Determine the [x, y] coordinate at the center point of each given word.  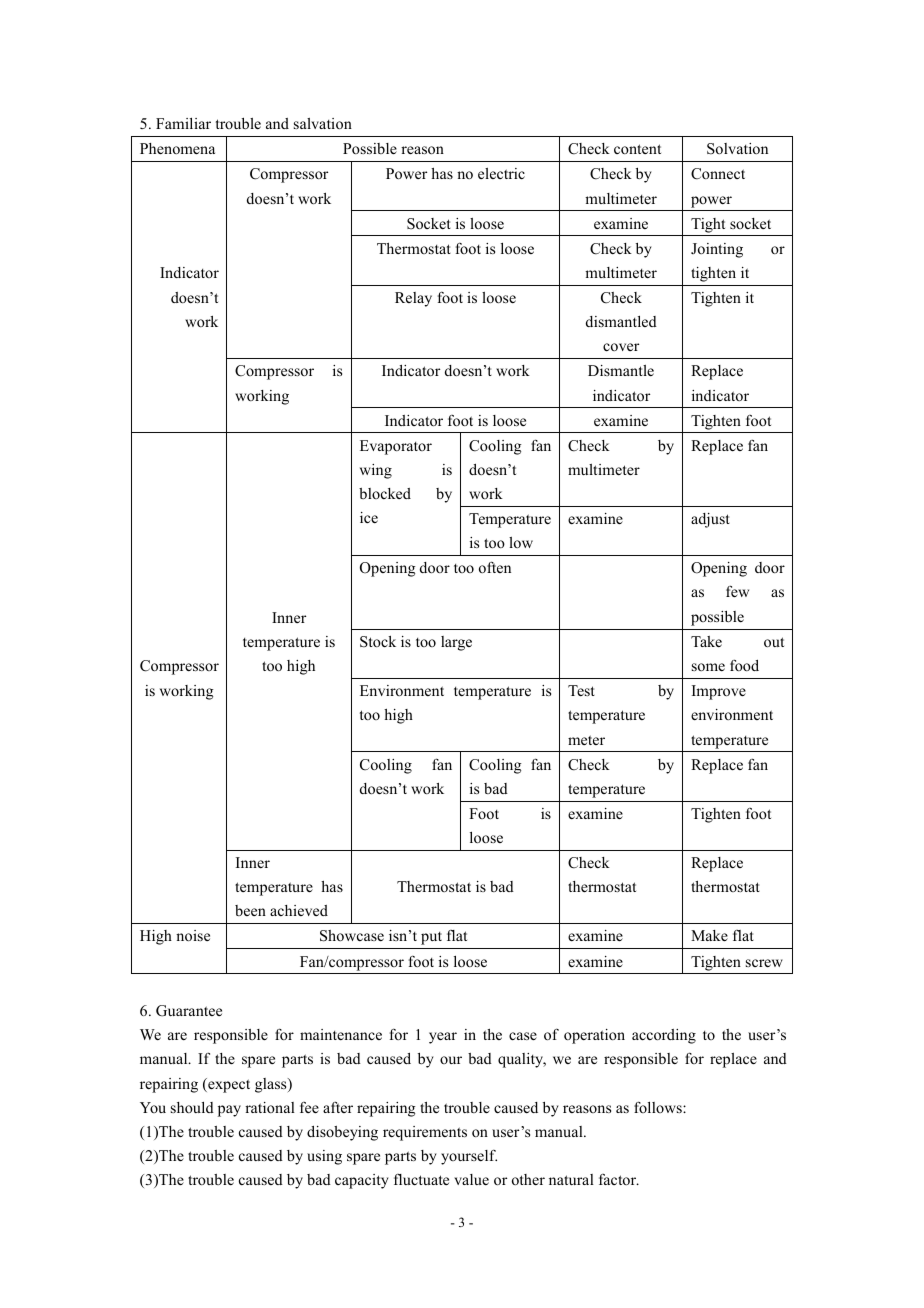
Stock [378, 642]
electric [501, 173]
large [456, 643]
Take [706, 641]
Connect [718, 174]
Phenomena [177, 148]
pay [229, 1111]
